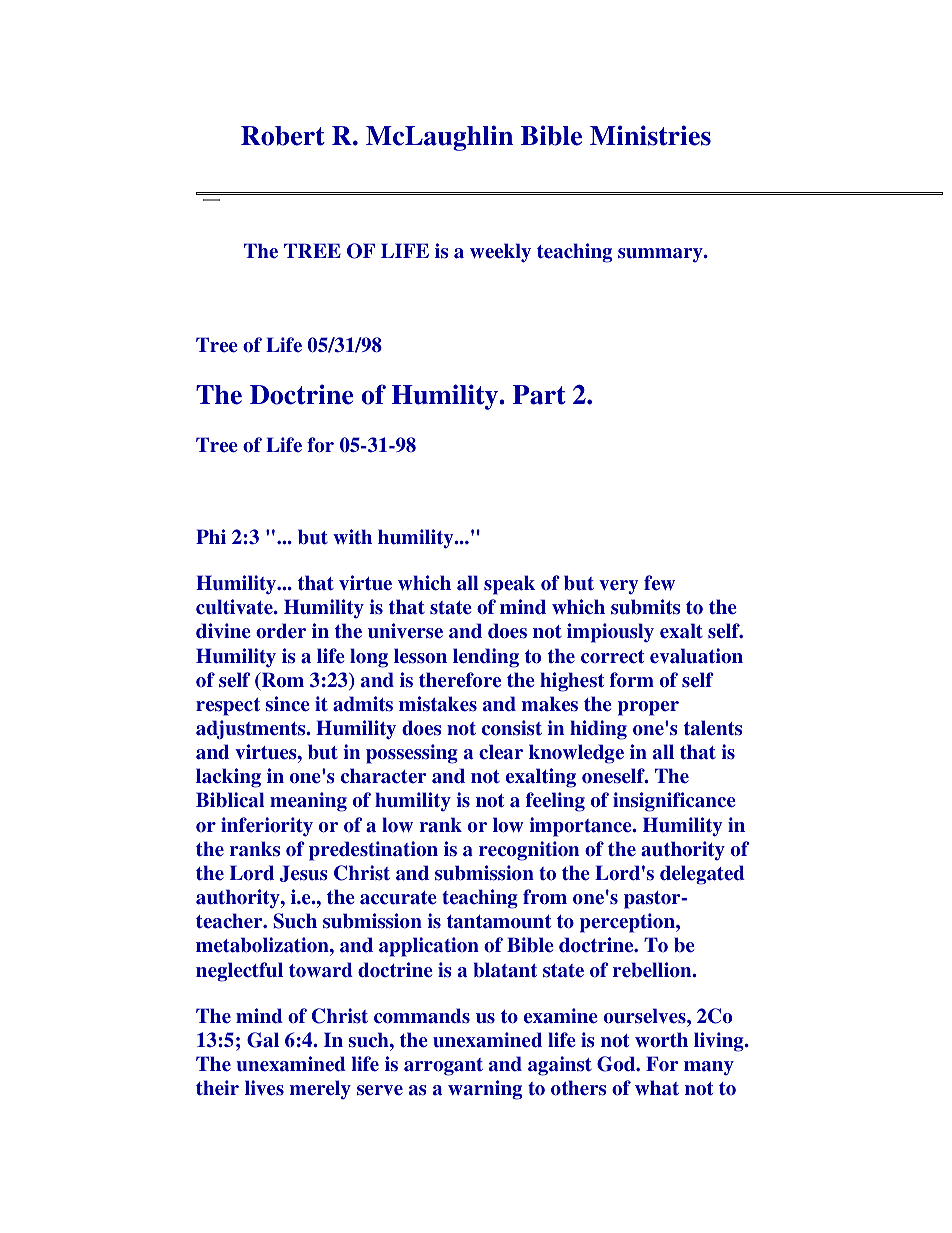 This image has height=1233, width=952. Describe the element at coordinates (645, 607) in the image. I see `submits` at that location.
